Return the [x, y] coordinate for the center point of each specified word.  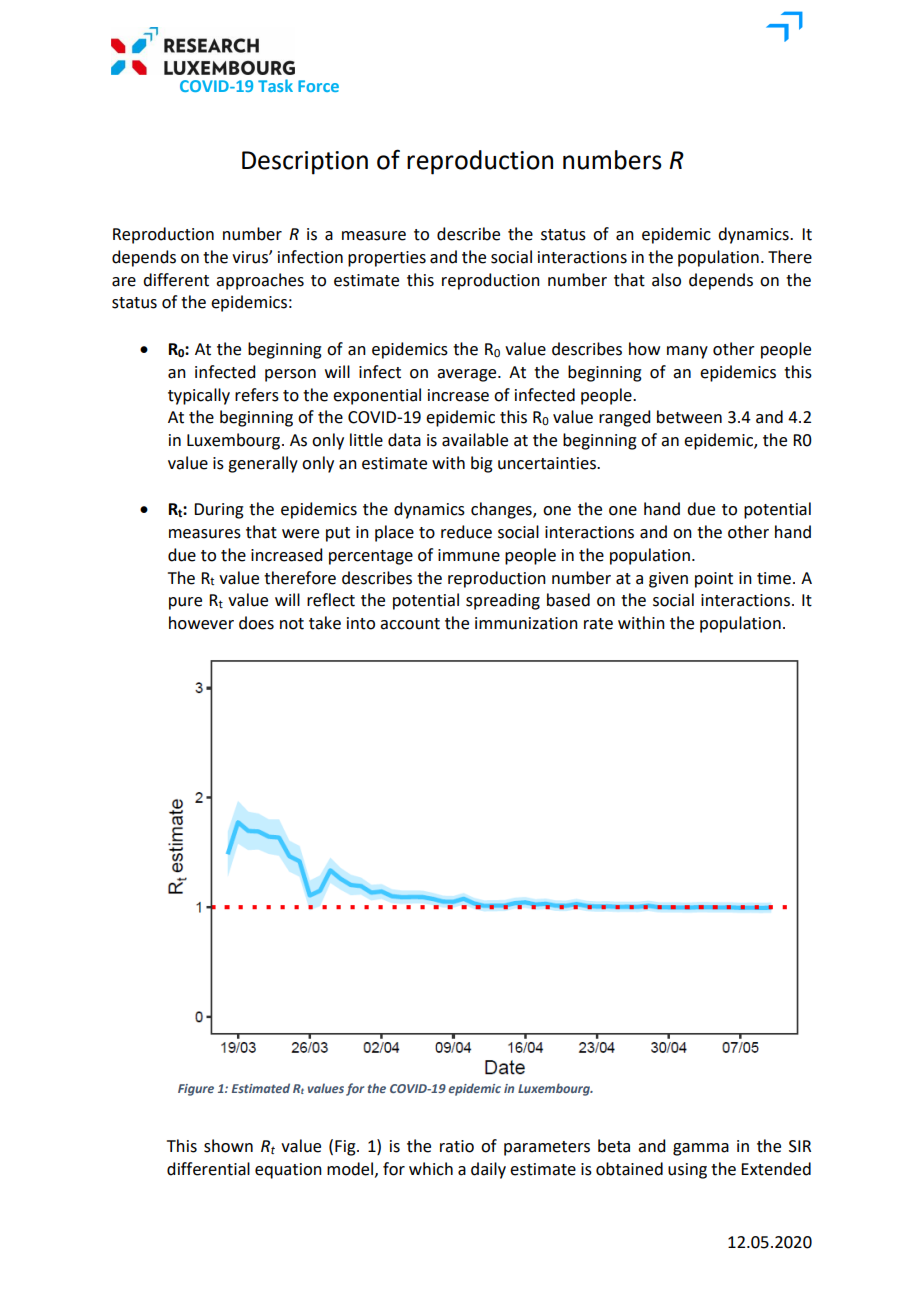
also [666, 280]
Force [318, 86]
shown [228, 1146]
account [410, 624]
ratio [457, 1146]
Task [275, 85]
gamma [701, 1149]
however [201, 623]
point [714, 580]
